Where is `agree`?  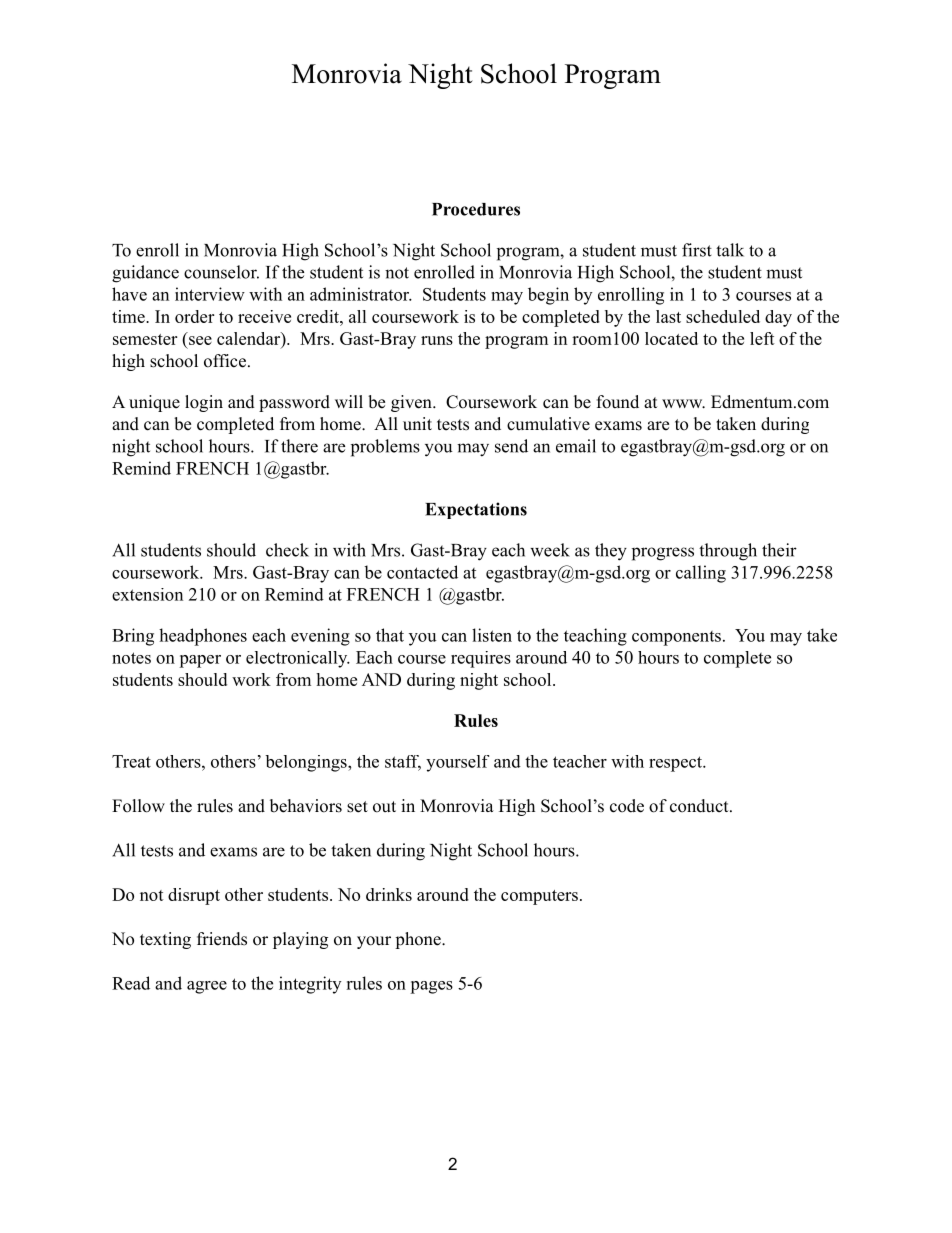 agree is located at coordinates (207, 987).
